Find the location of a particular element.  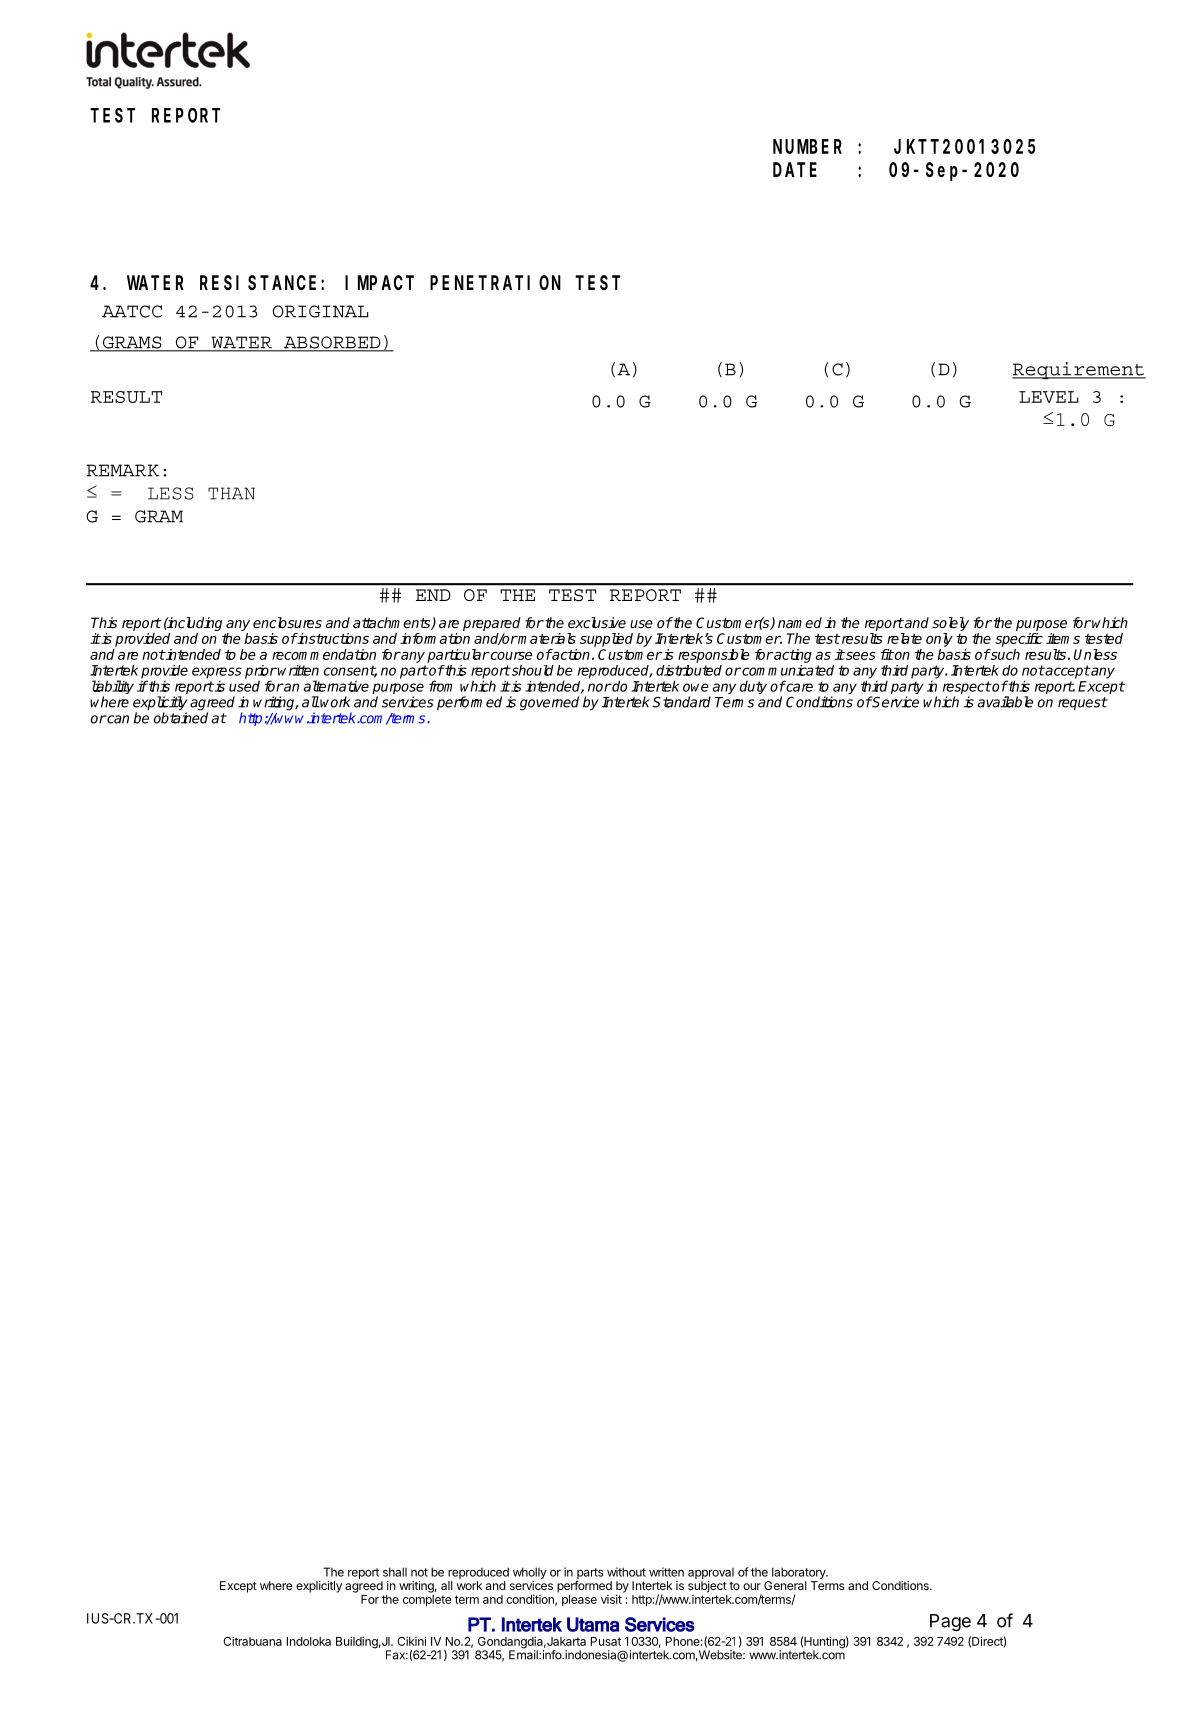

NUMBER is located at coordinates (807, 147).
